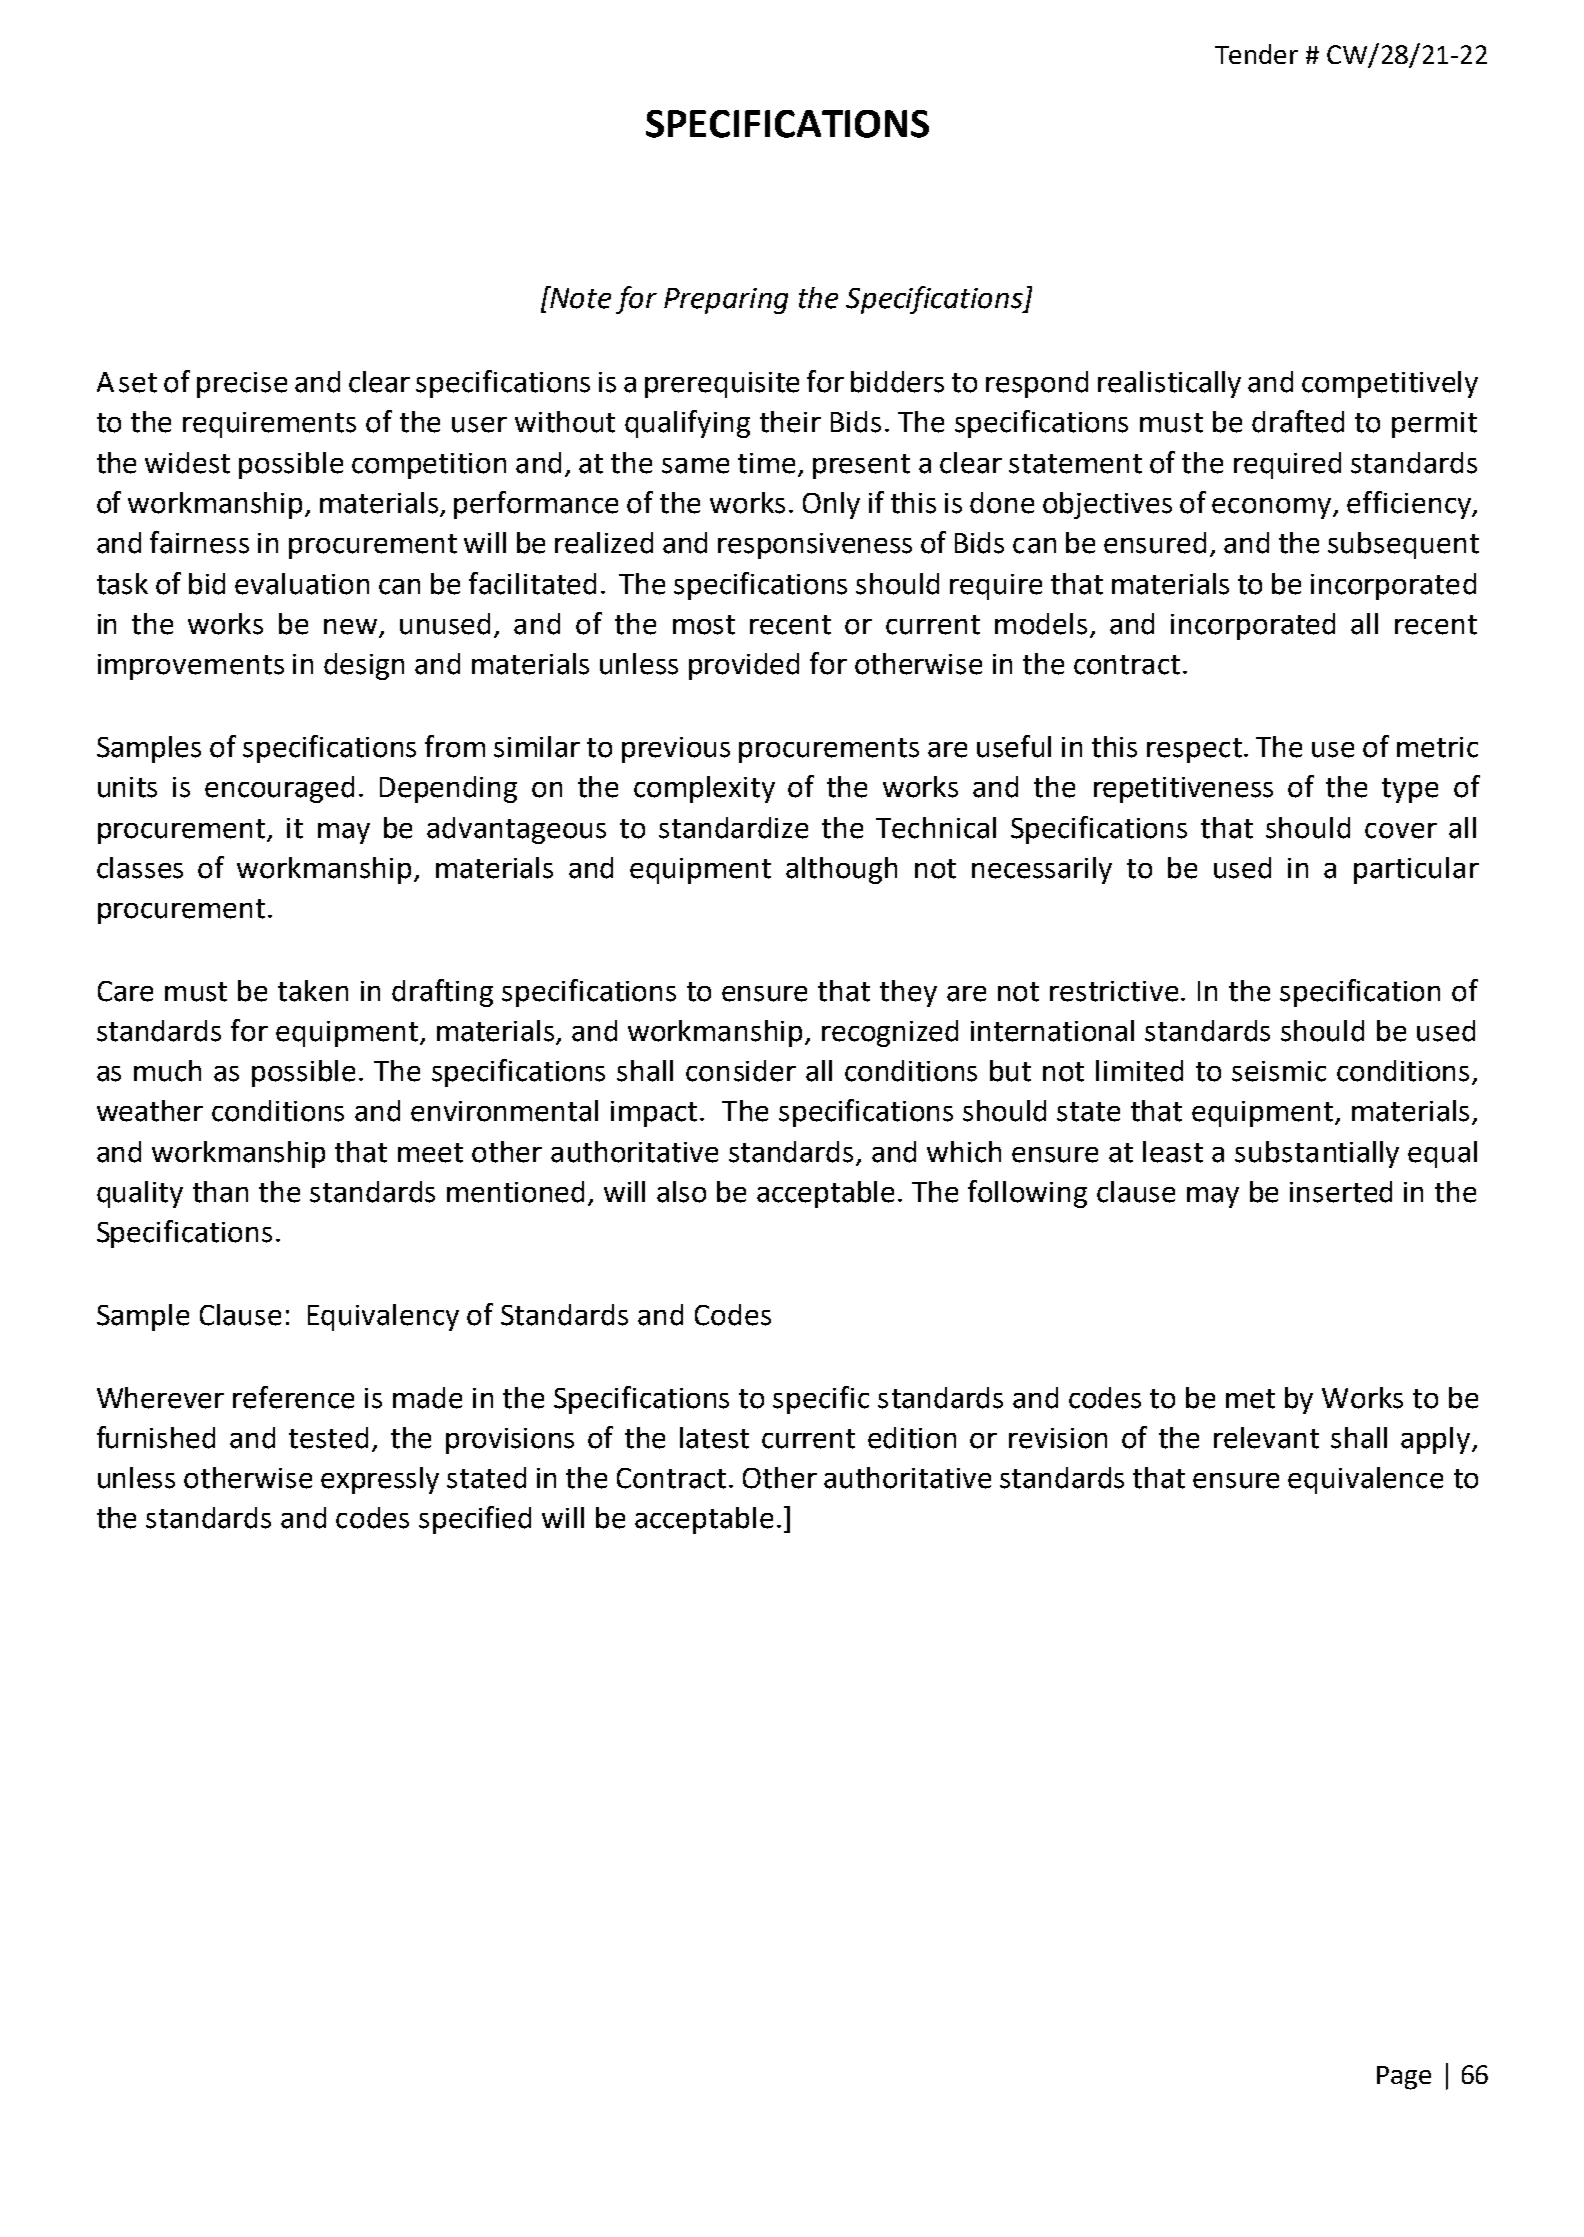 The image size is (1584, 2237). I want to click on Tender, so click(1256, 54).
